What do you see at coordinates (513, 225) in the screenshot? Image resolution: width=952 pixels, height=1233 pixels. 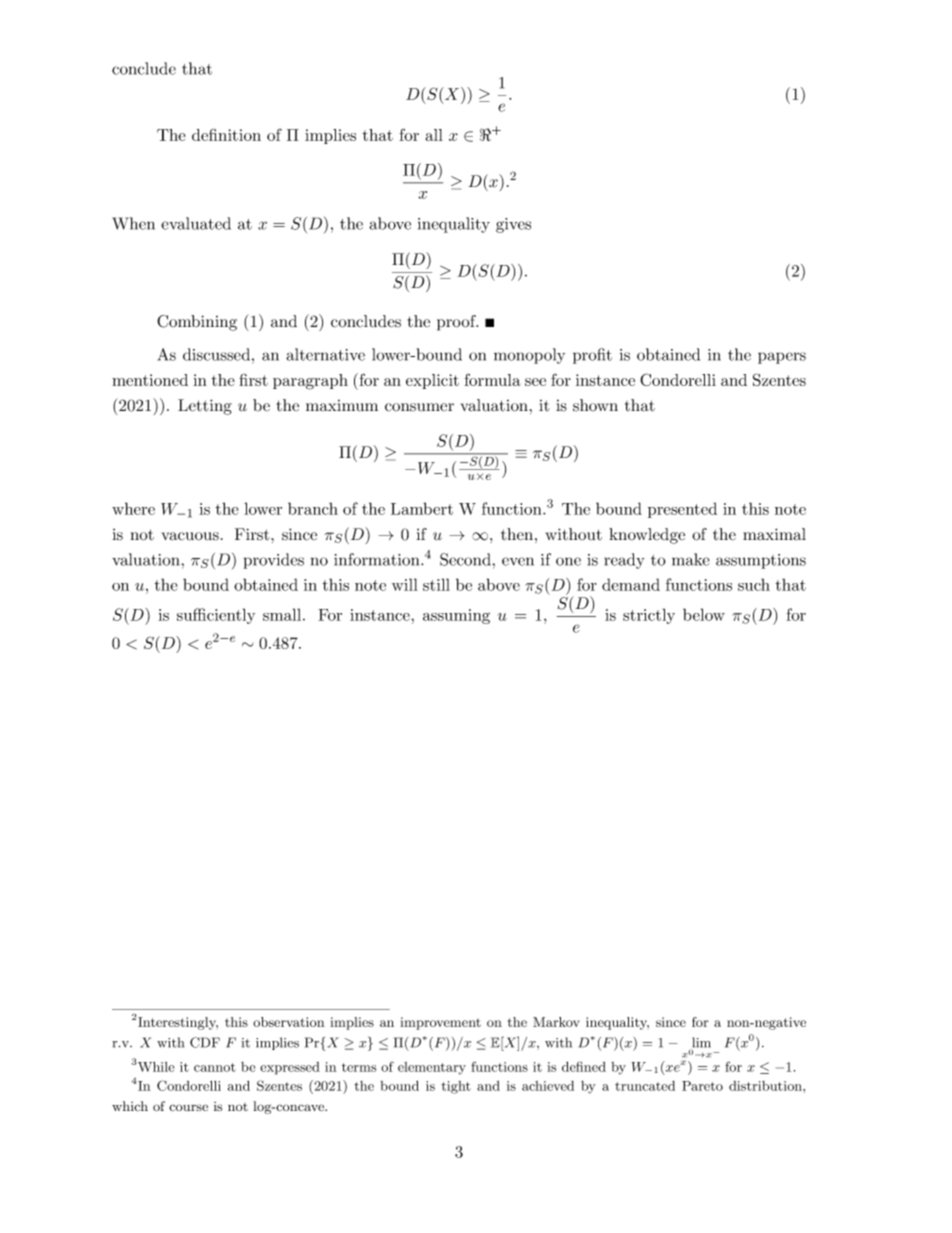 I see `gives` at bounding box center [513, 225].
